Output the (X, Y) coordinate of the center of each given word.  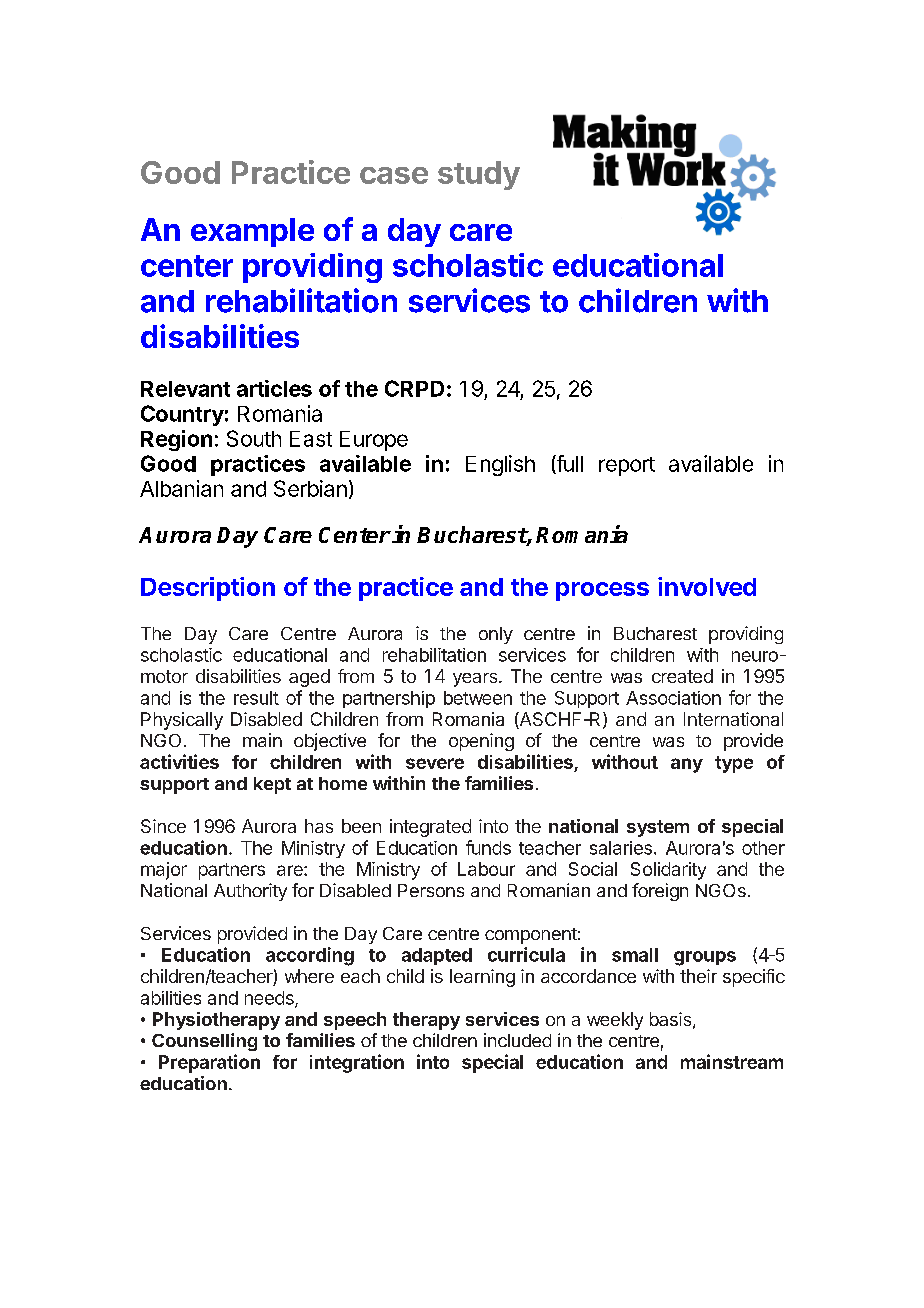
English (500, 465)
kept (272, 785)
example (252, 232)
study (479, 175)
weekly (615, 1021)
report (627, 466)
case (394, 175)
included (517, 1040)
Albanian (181, 488)
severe (435, 763)
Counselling (204, 1042)
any (687, 765)
